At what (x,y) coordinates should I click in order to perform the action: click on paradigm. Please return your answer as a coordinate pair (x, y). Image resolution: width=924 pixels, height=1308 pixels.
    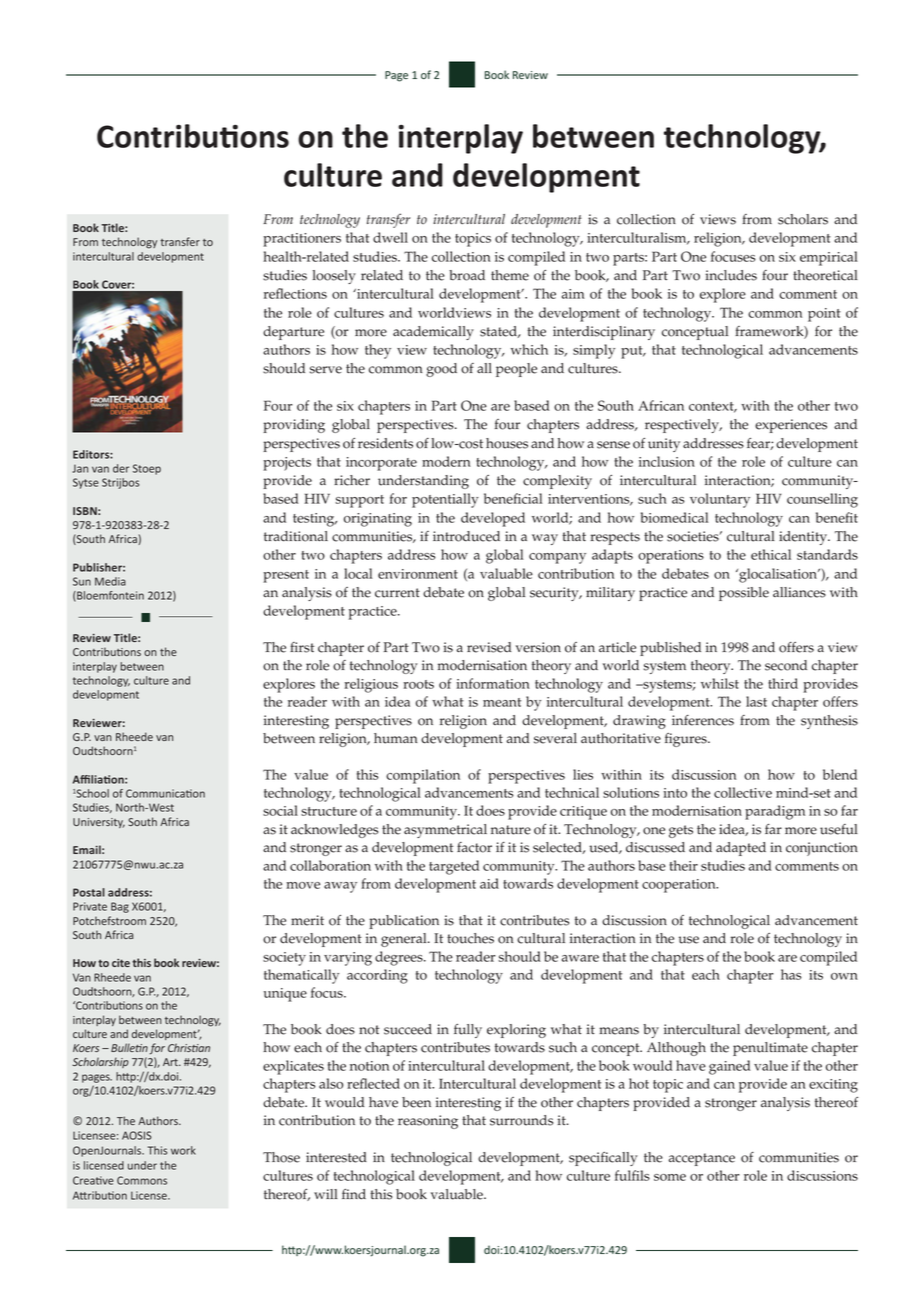
    Looking at the image, I should click on (775, 812).
